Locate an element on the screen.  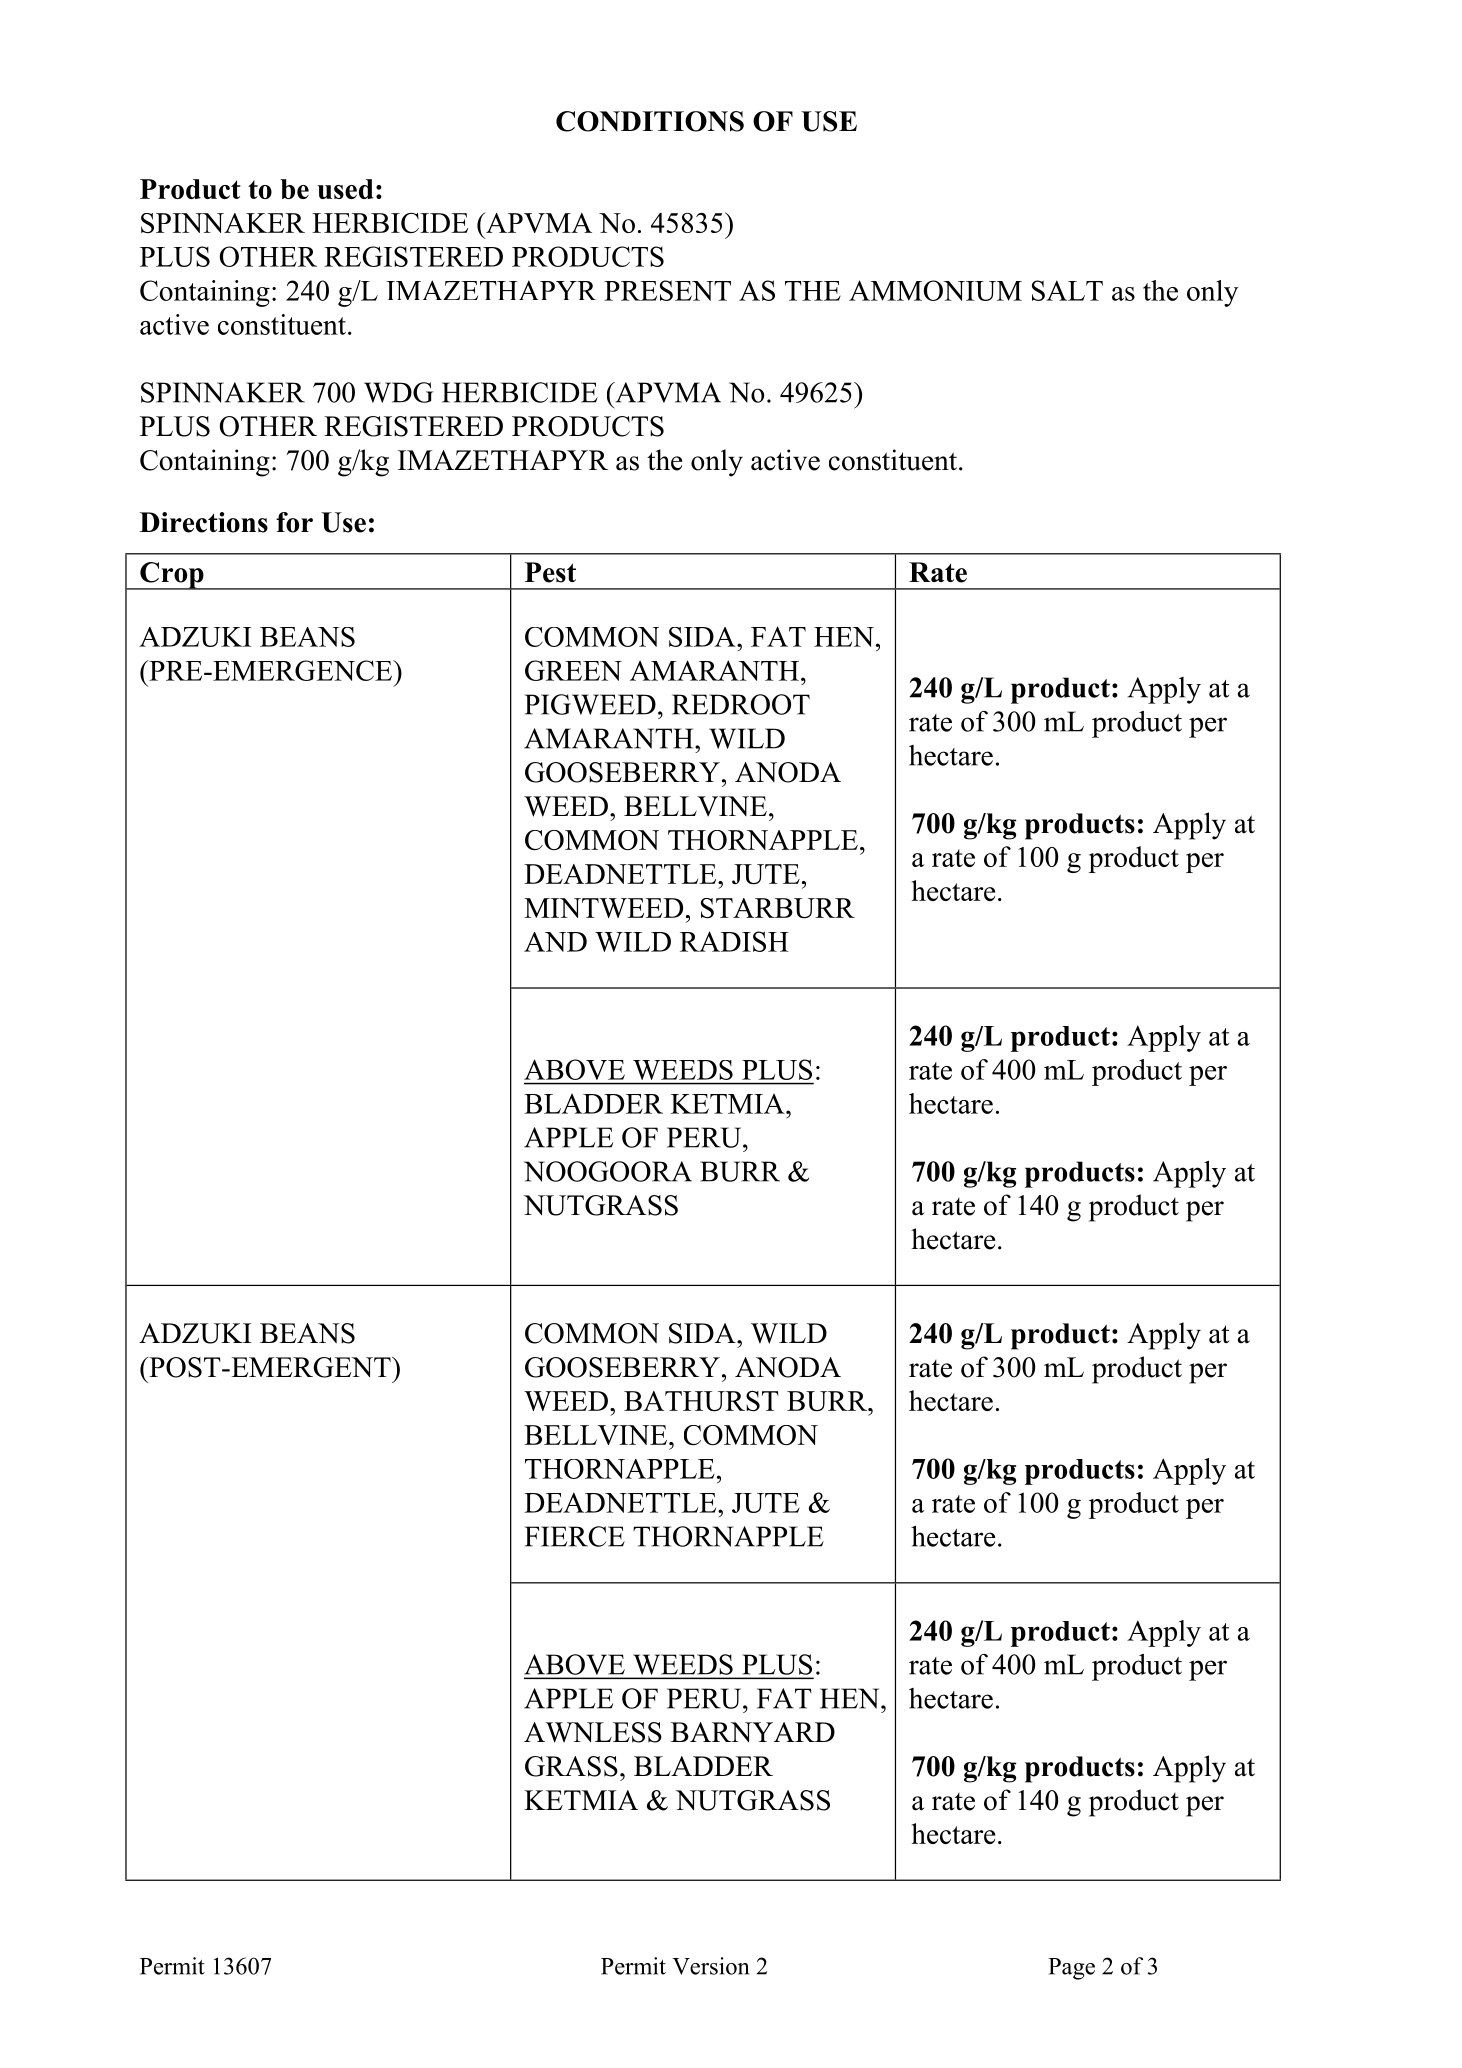
FIERCE is located at coordinates (575, 1536).
